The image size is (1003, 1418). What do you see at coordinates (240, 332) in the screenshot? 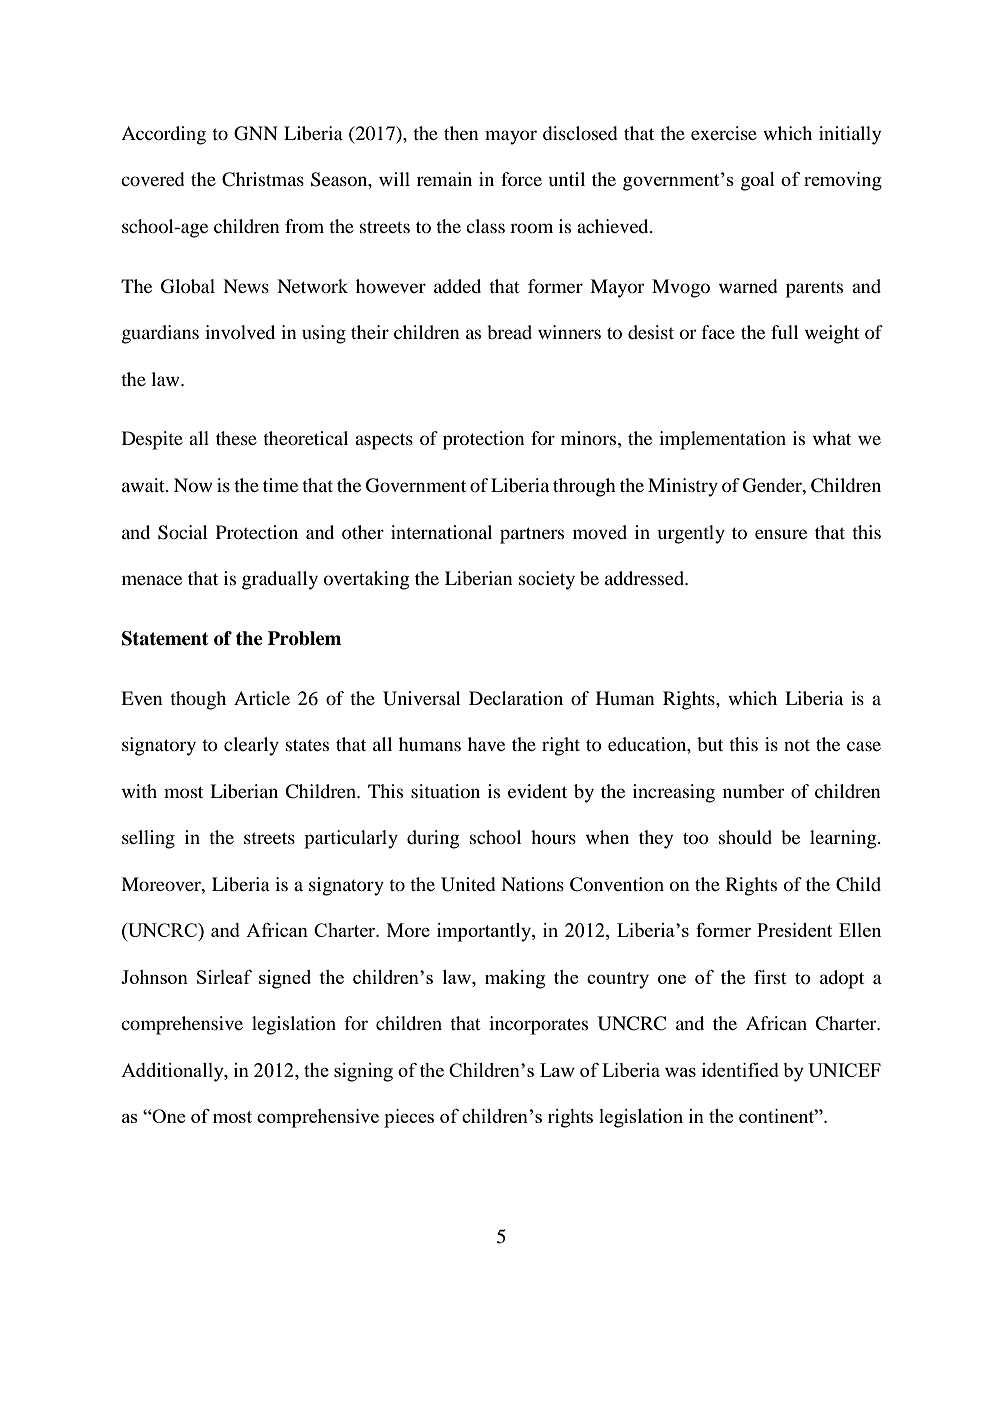
I see `involved` at bounding box center [240, 332].
